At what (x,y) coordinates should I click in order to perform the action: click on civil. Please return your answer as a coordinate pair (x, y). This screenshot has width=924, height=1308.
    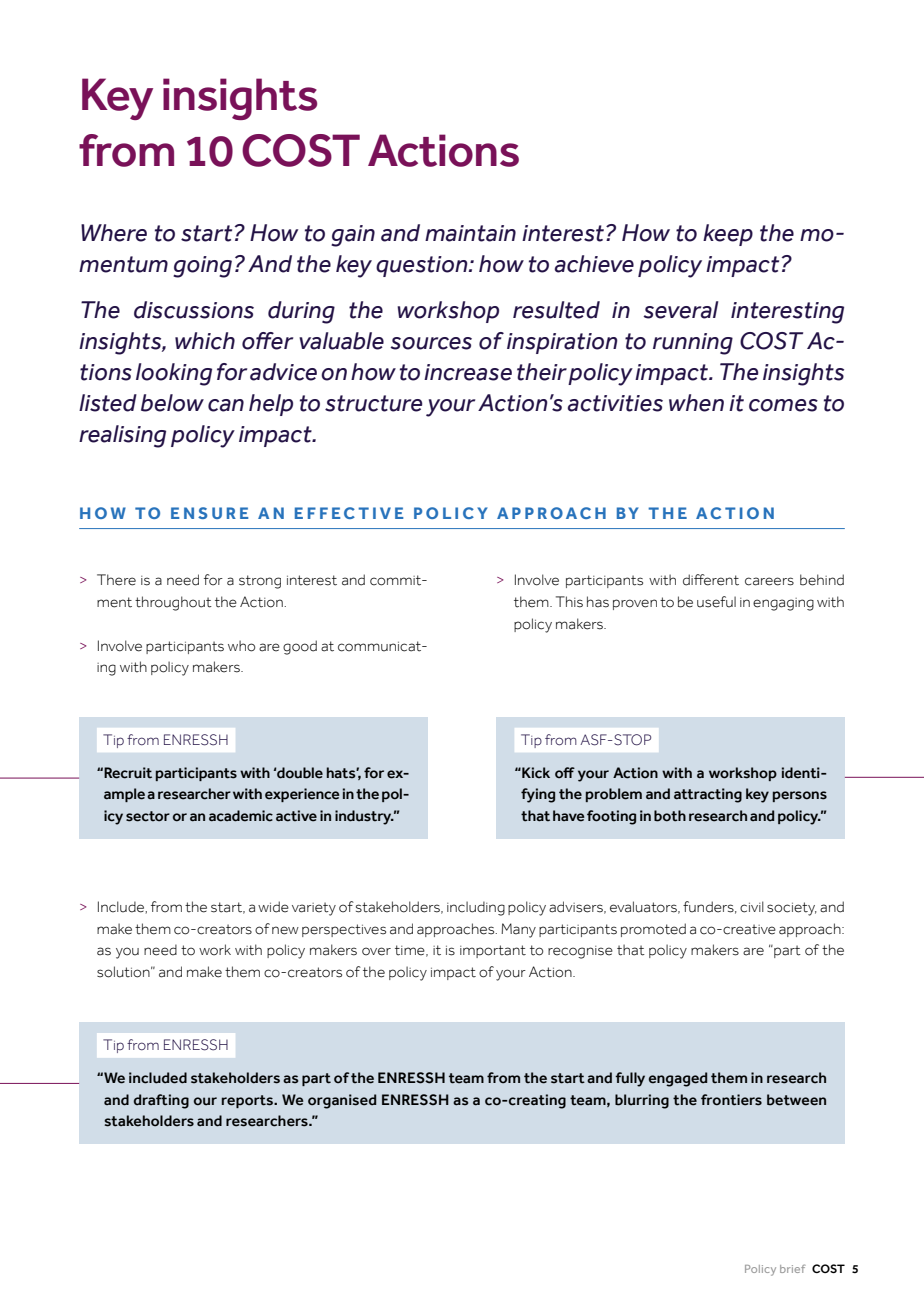
    Looking at the image, I should click on (752, 907).
